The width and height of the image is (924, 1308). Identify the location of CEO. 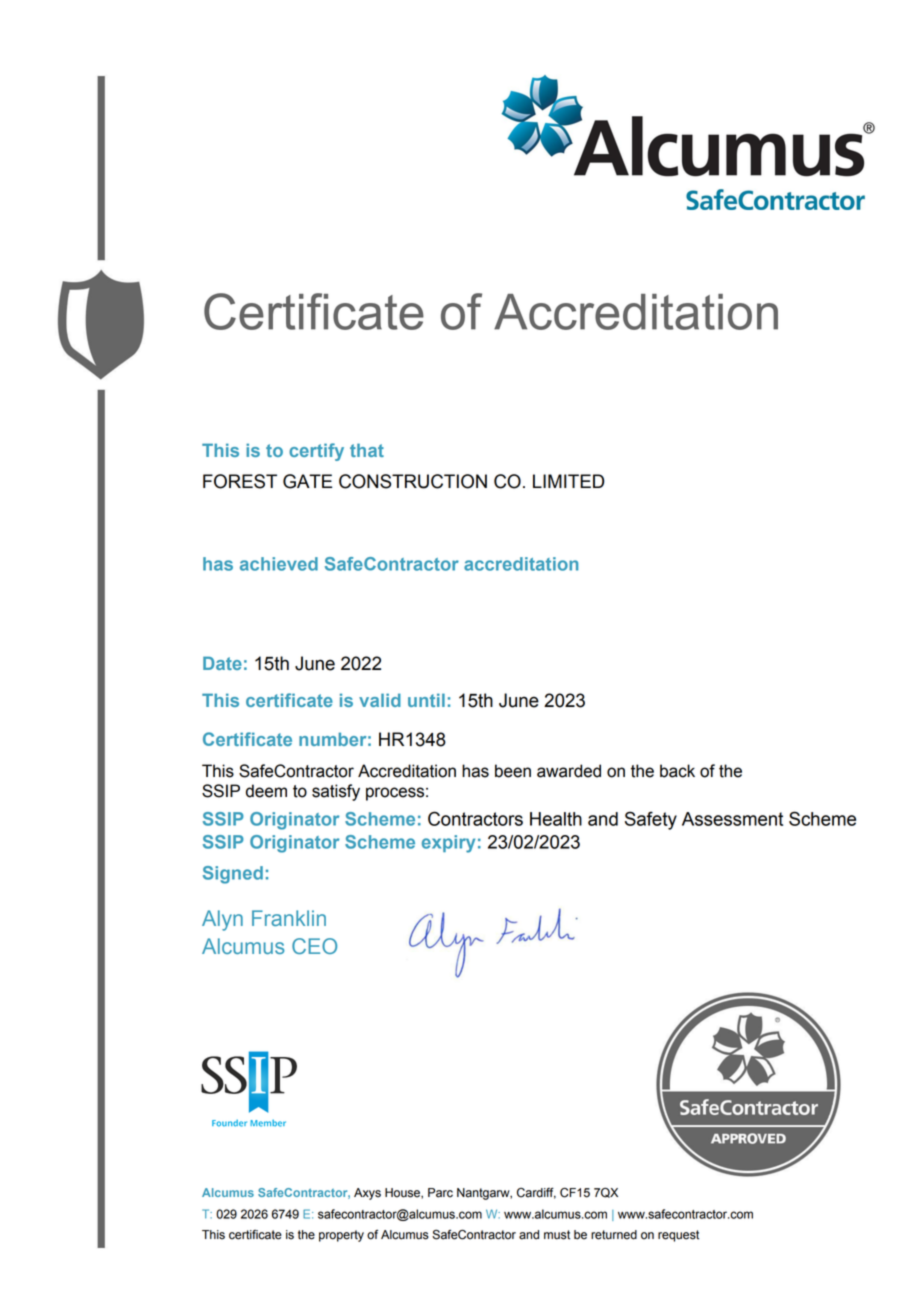
(314, 946).
